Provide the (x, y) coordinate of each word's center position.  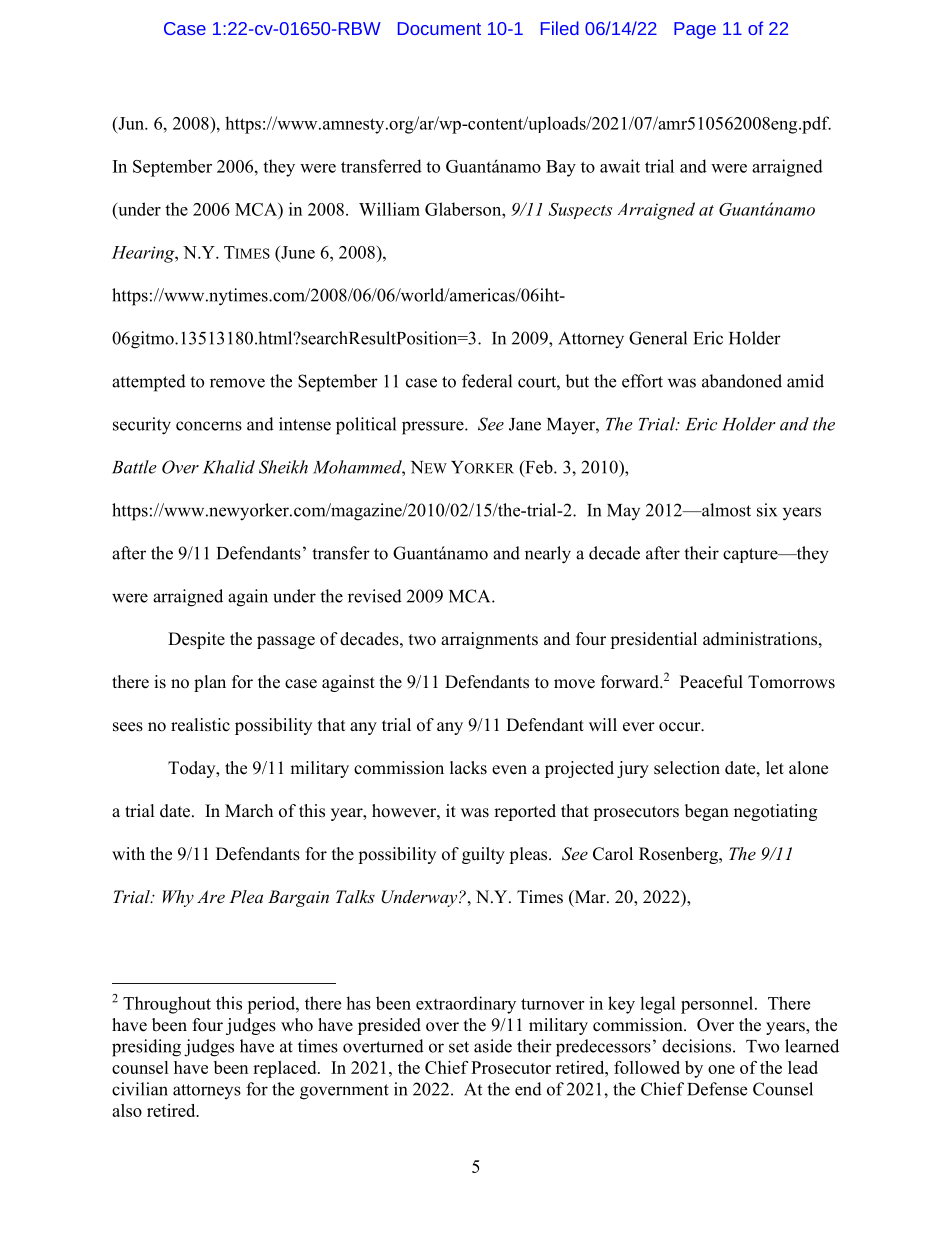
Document (439, 28)
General (658, 338)
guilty (483, 855)
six (767, 510)
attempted (149, 383)
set (459, 1047)
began (707, 812)
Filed (560, 28)
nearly (548, 555)
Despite (196, 640)
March (249, 810)
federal (487, 381)
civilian (140, 1089)
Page (695, 30)
